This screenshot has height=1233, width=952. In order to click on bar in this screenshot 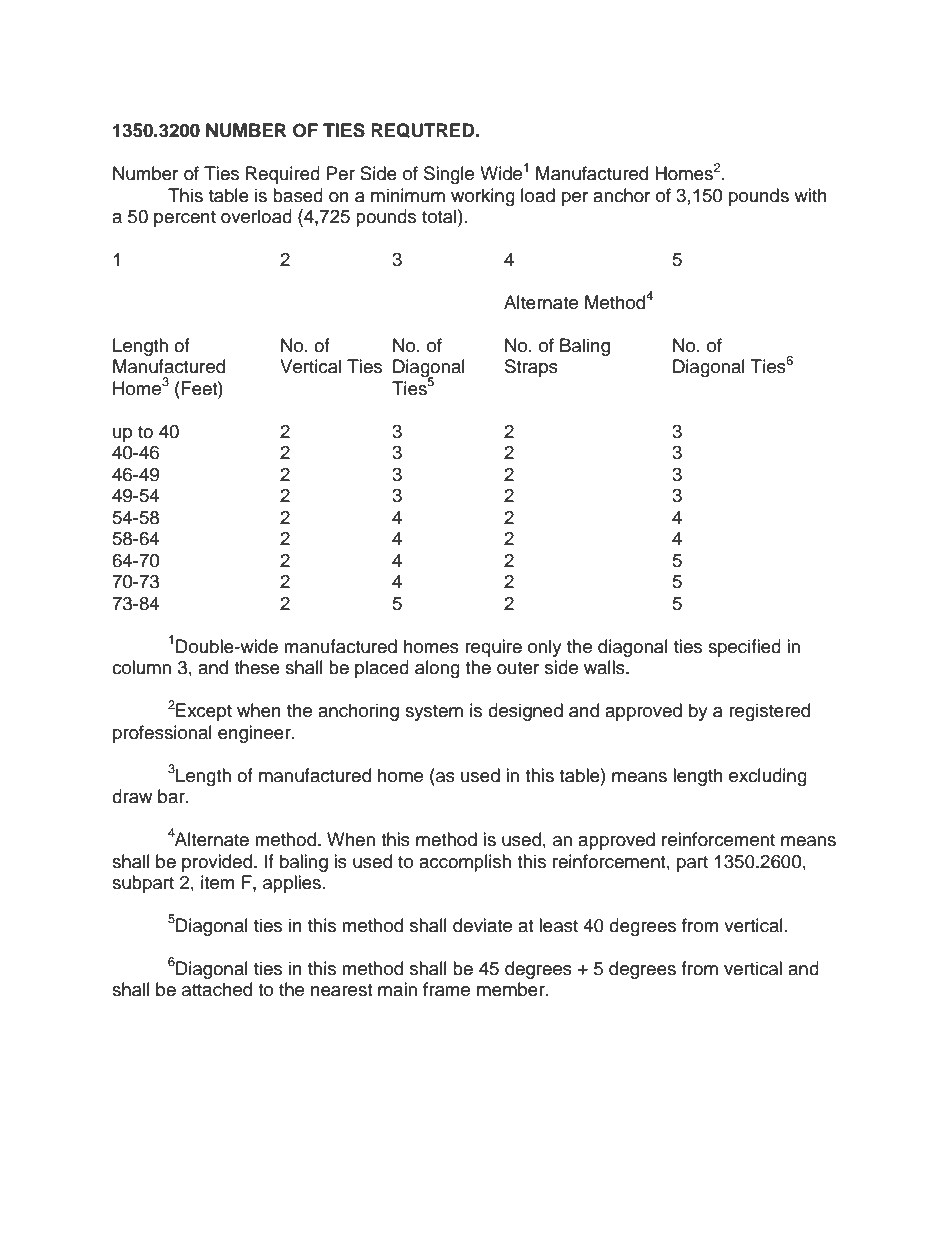, I will do `click(172, 796)`.
